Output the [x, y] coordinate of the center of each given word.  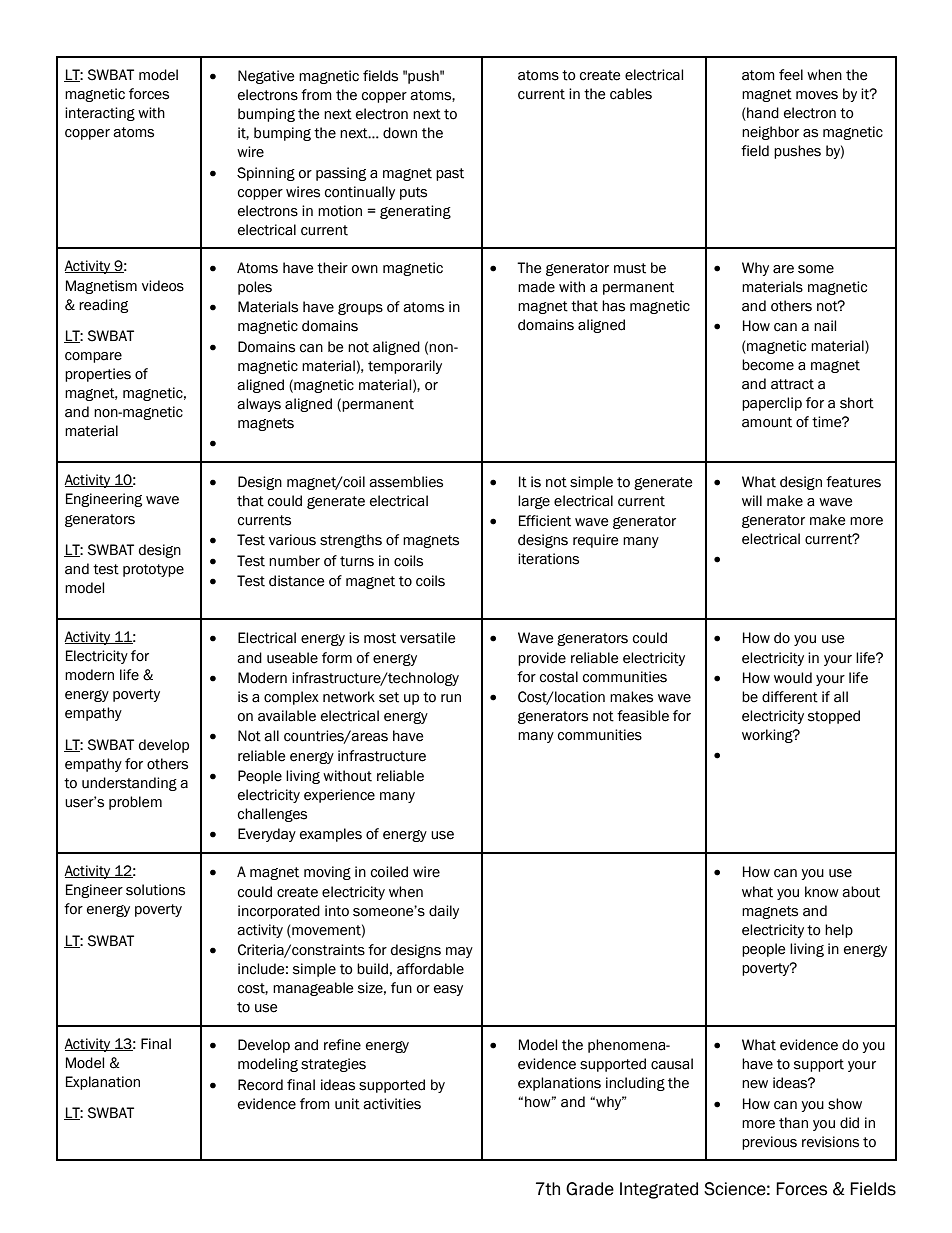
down [400, 133]
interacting [100, 114]
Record [260, 1085]
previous [769, 1143]
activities [392, 1104]
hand [762, 114]
